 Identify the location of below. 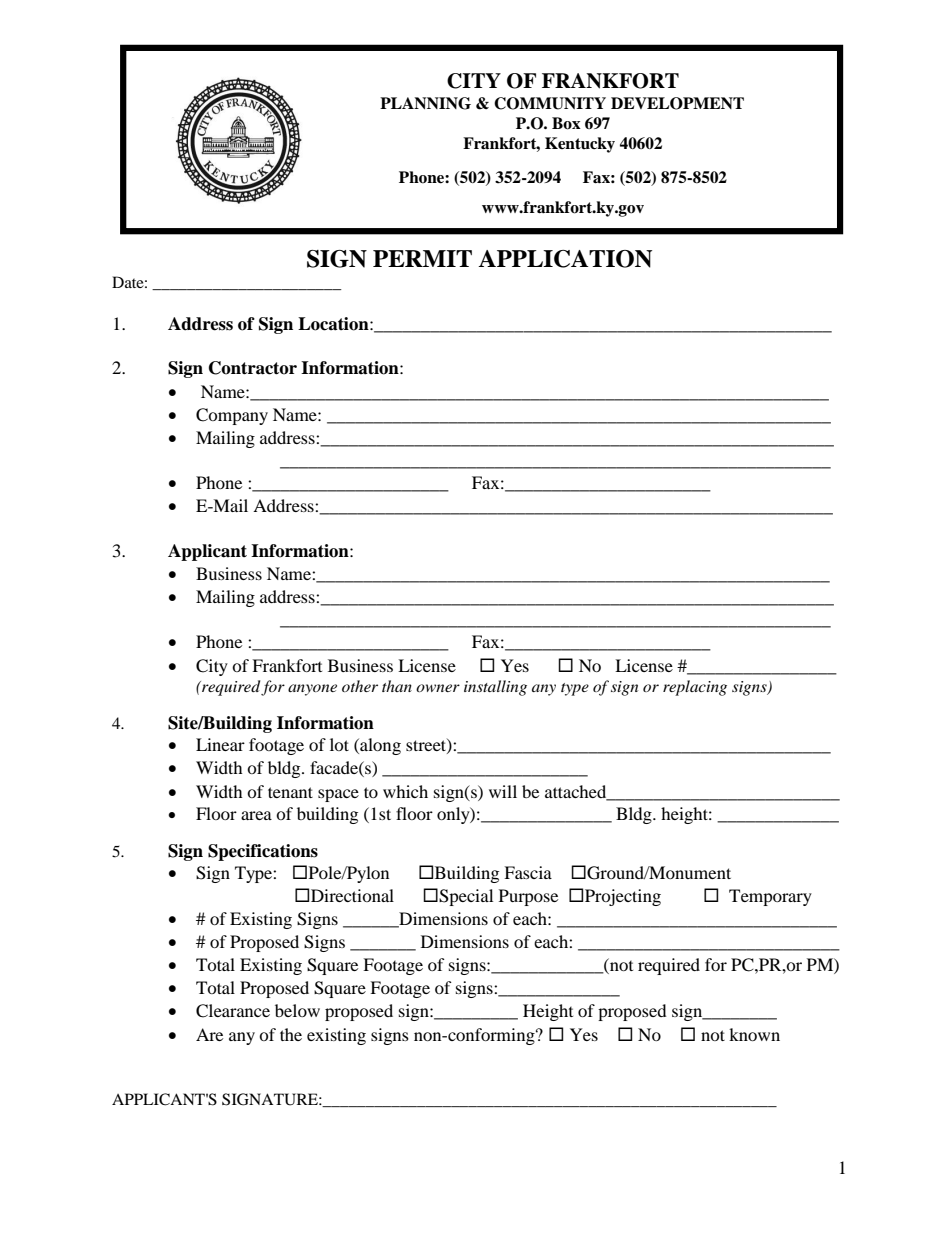
(297, 1010).
